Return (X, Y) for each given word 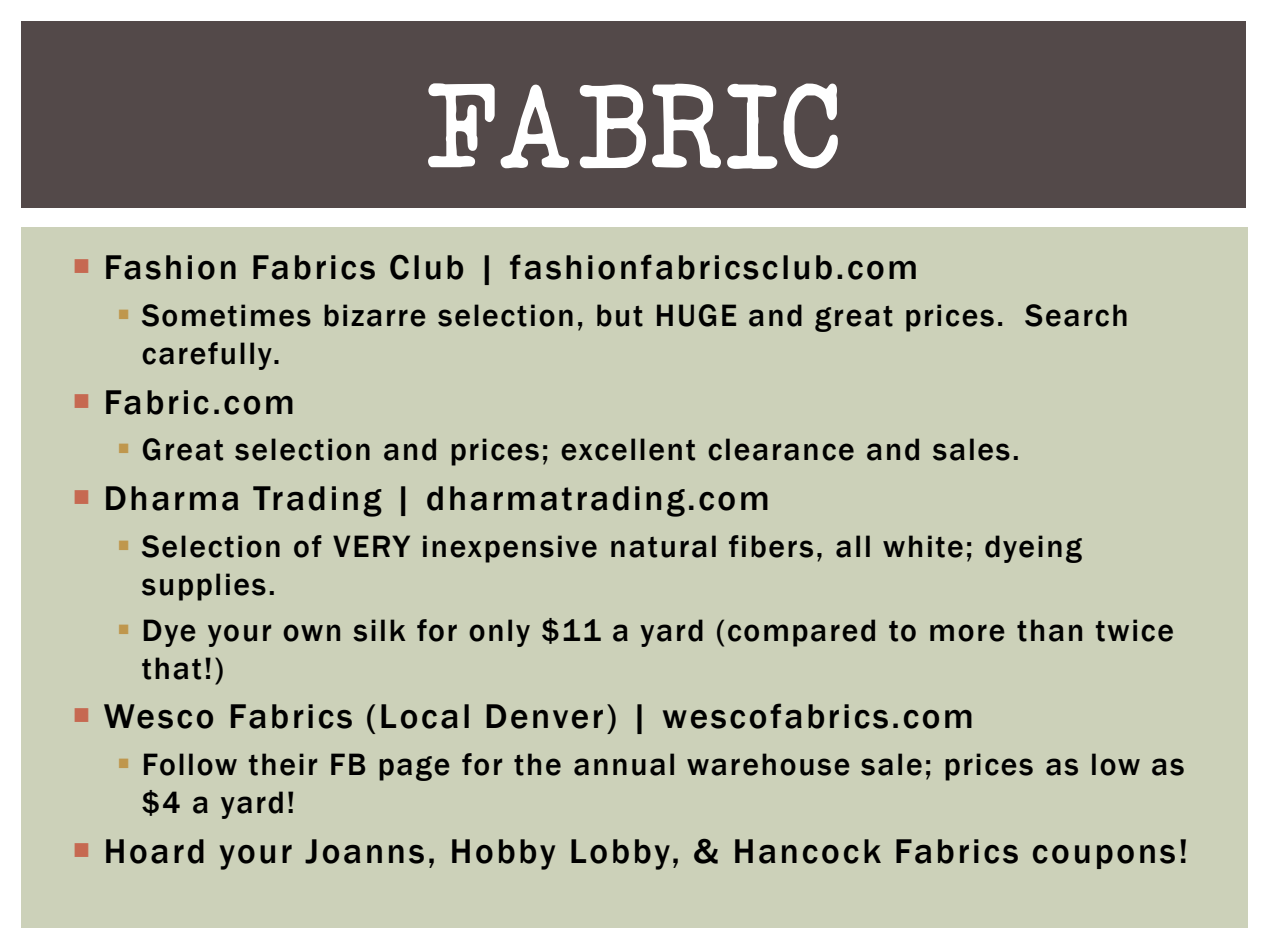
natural (663, 546)
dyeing (1033, 549)
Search (1076, 315)
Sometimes (226, 315)
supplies (204, 587)
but (620, 315)
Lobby (620, 854)
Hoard (155, 851)
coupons (1104, 857)
